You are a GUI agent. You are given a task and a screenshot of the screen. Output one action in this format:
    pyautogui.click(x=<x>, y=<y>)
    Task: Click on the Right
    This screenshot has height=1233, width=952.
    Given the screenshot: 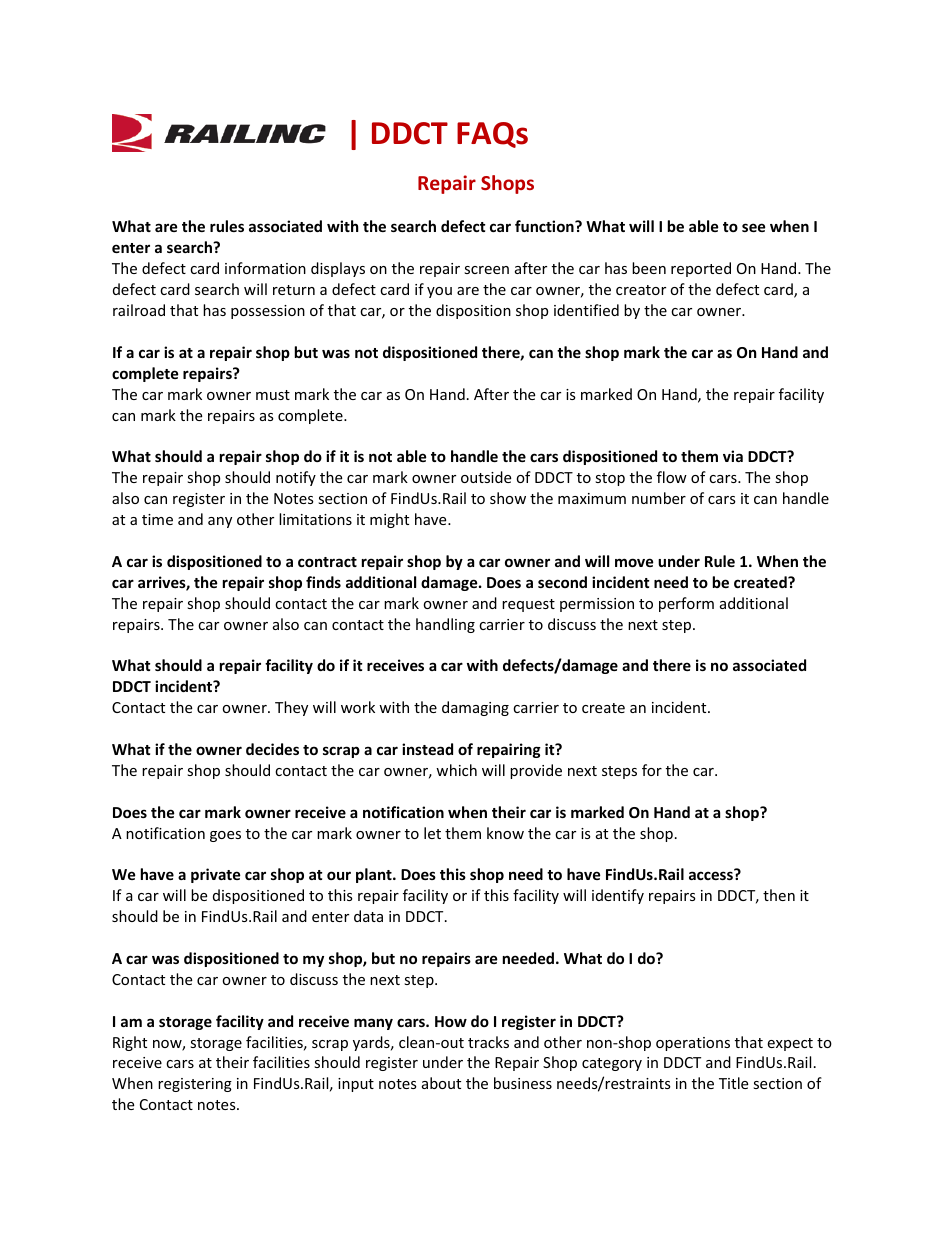 What is the action you would take?
    pyautogui.click(x=130, y=1043)
